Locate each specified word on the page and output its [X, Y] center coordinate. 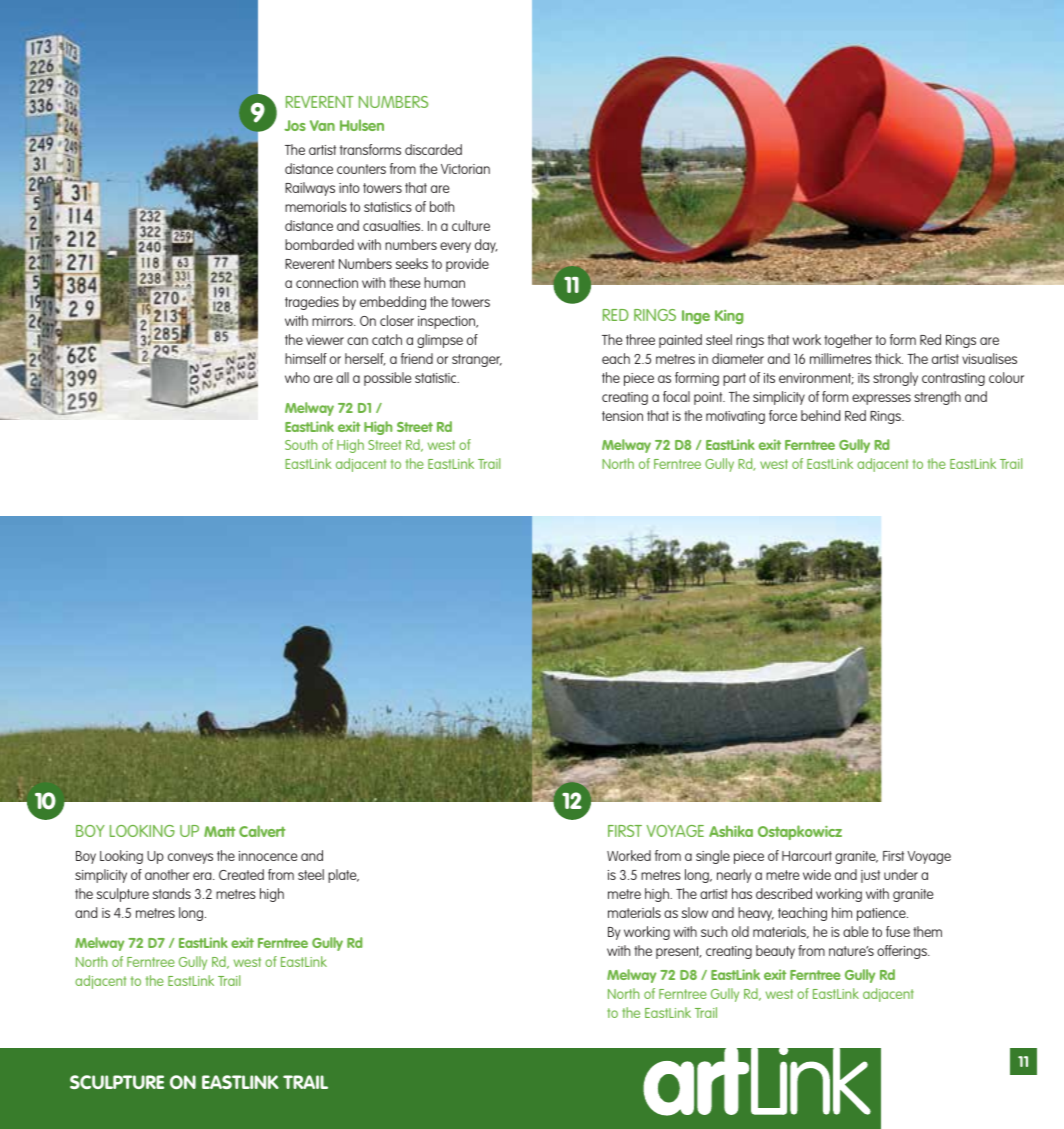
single [713, 857]
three [640, 339]
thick [889, 358]
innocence [268, 856]
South [301, 444]
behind [820, 415]
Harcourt [807, 856]
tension [622, 416]
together [848, 341]
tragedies [312, 303]
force [783, 415]
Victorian [465, 169]
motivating [735, 417]
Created [241, 874]
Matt [219, 831]
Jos [295, 125]
